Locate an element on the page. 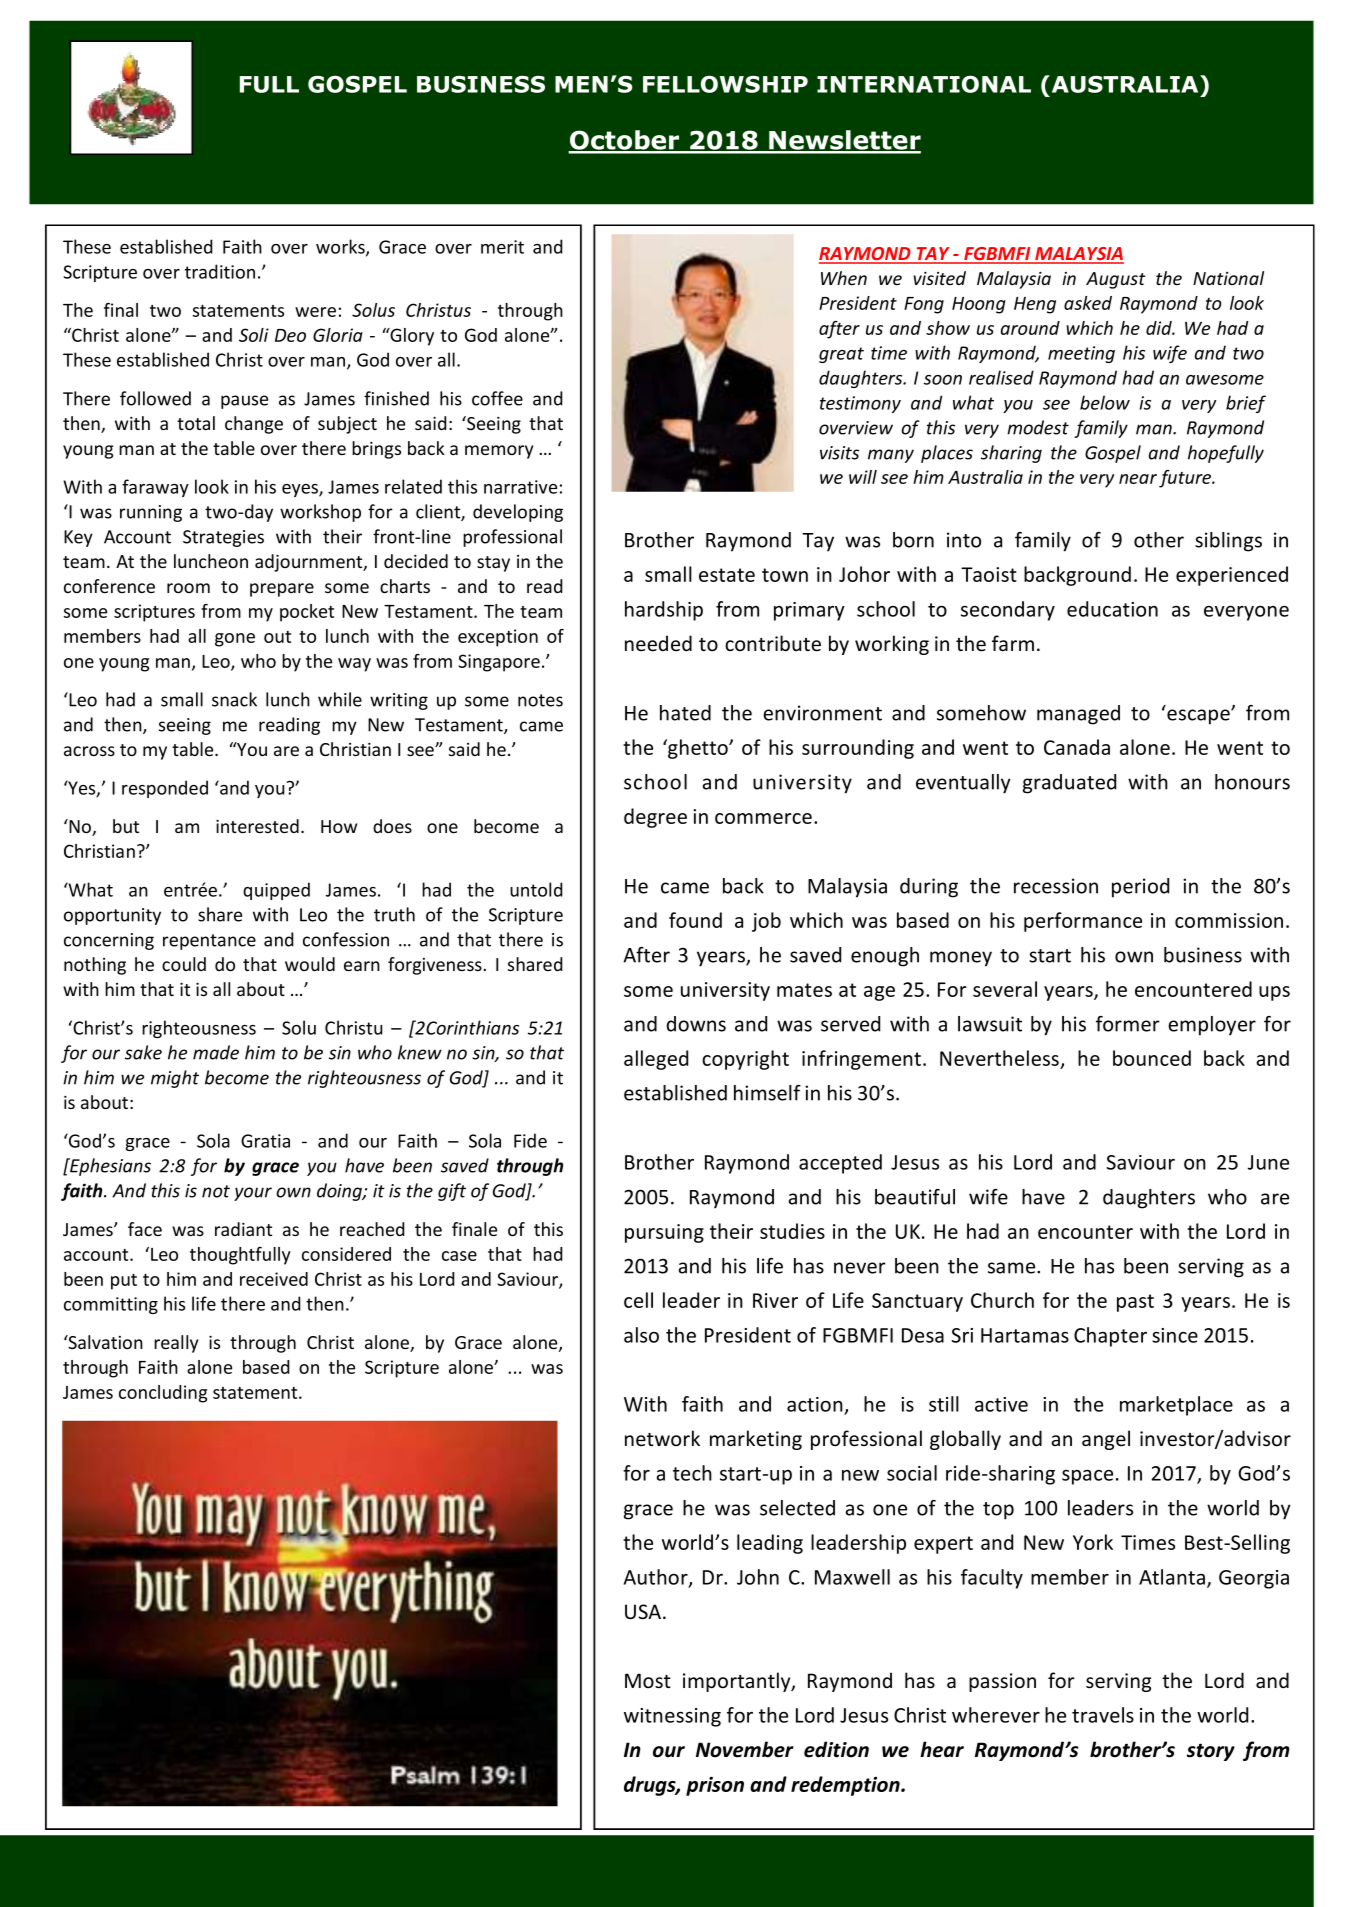  story is located at coordinates (1211, 1752).
